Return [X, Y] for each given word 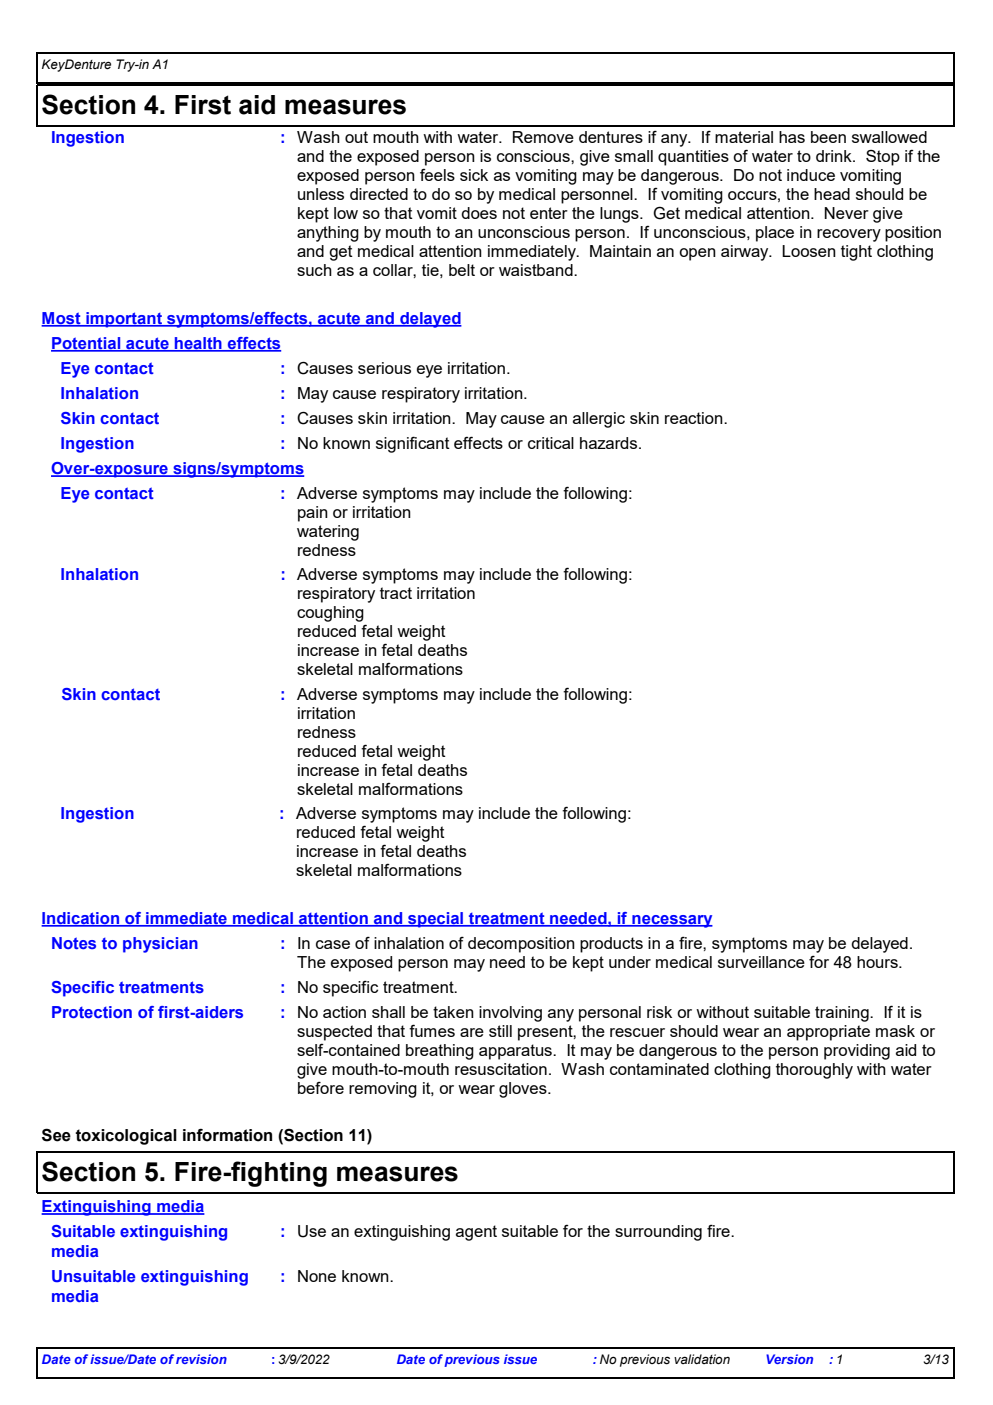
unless [321, 194]
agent [476, 1233]
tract [396, 593]
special [436, 920]
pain [313, 514]
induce [811, 175]
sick [474, 175]
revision [201, 1359]
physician [160, 945]
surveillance [761, 962]
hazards [610, 443]
